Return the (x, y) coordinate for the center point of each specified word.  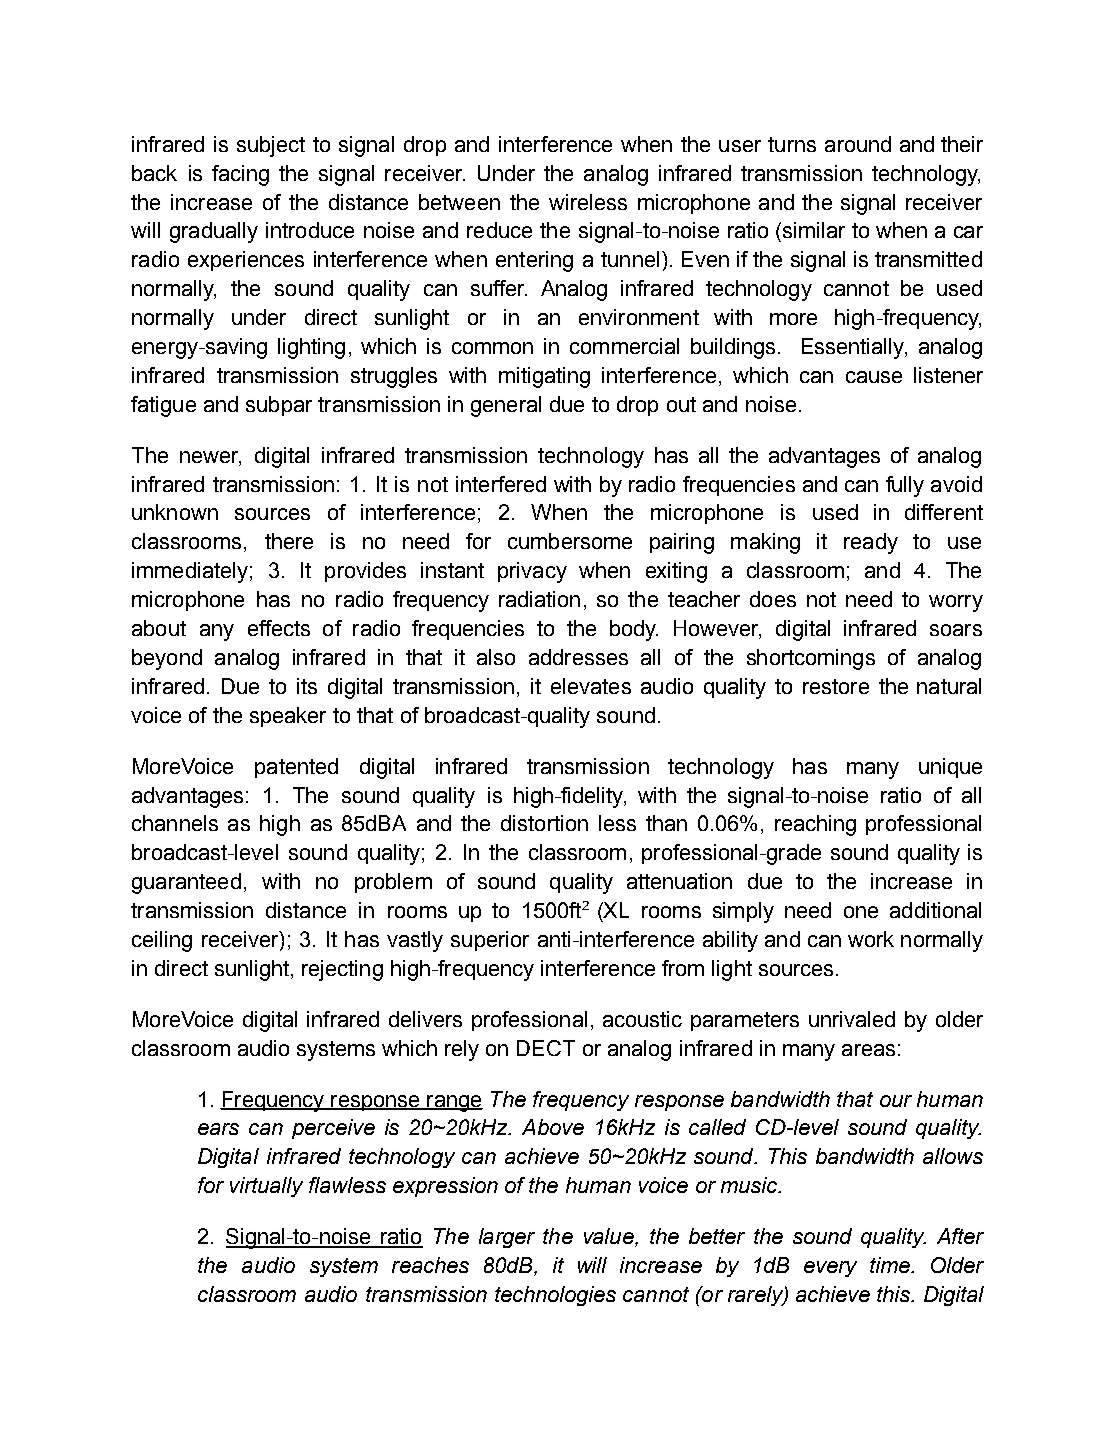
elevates (591, 686)
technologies (555, 1296)
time (891, 1265)
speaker (288, 717)
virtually (266, 1187)
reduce (499, 230)
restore (836, 686)
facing (240, 175)
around (858, 144)
